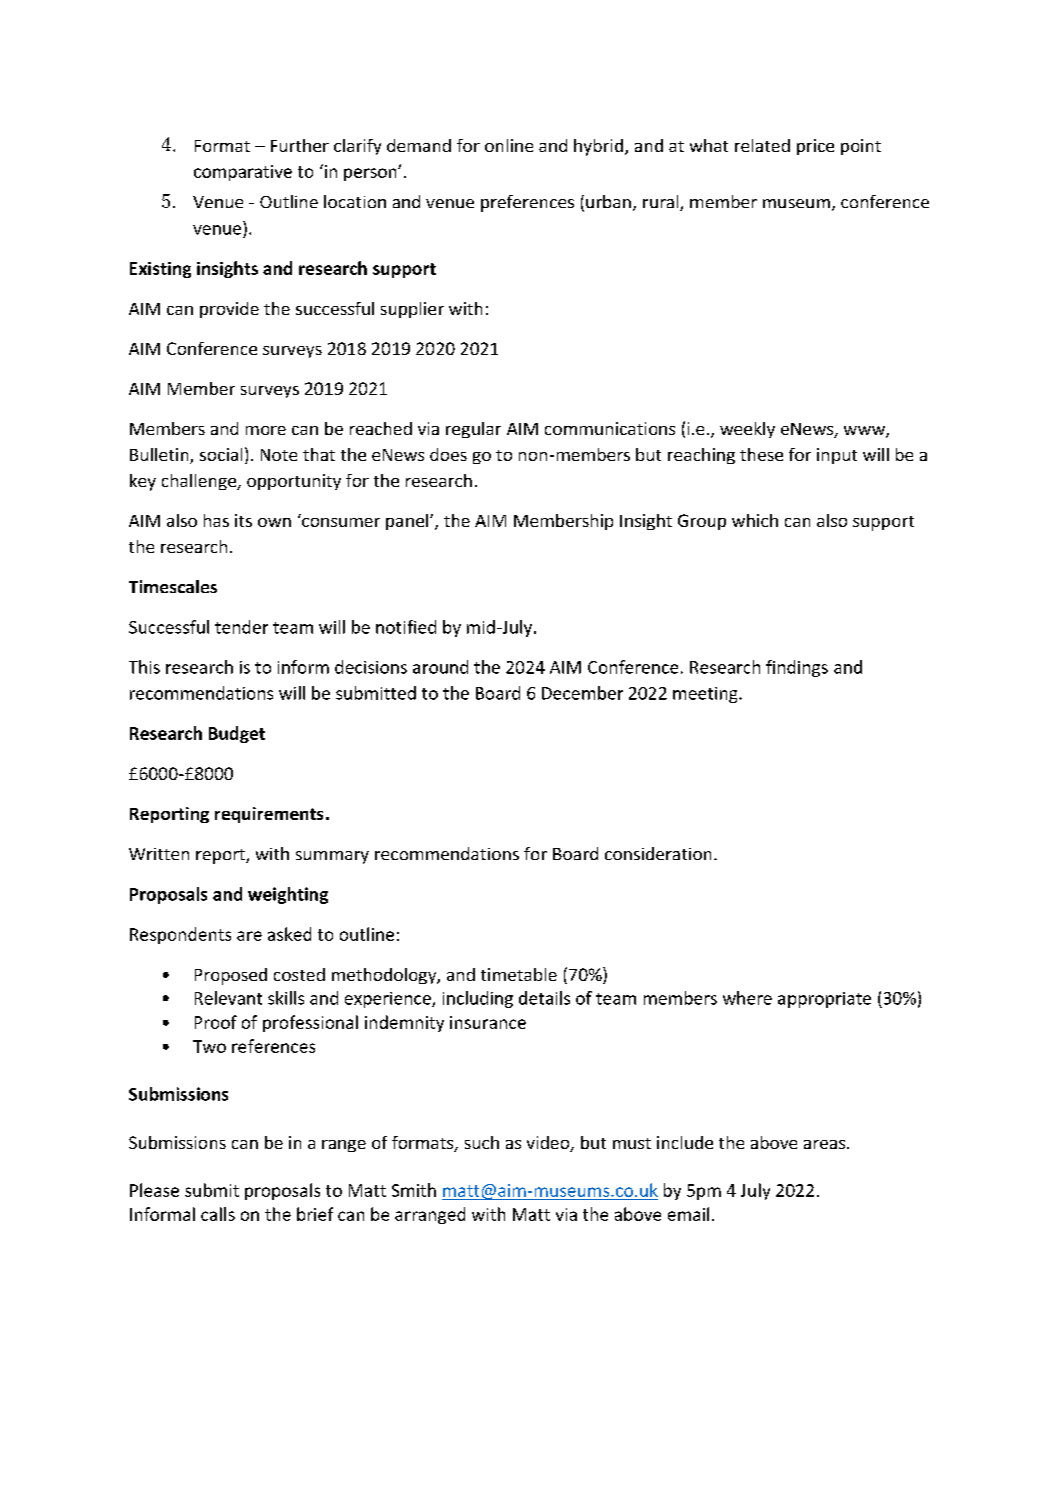  Describe the element at coordinates (755, 520) in the page. I see `which` at that location.
